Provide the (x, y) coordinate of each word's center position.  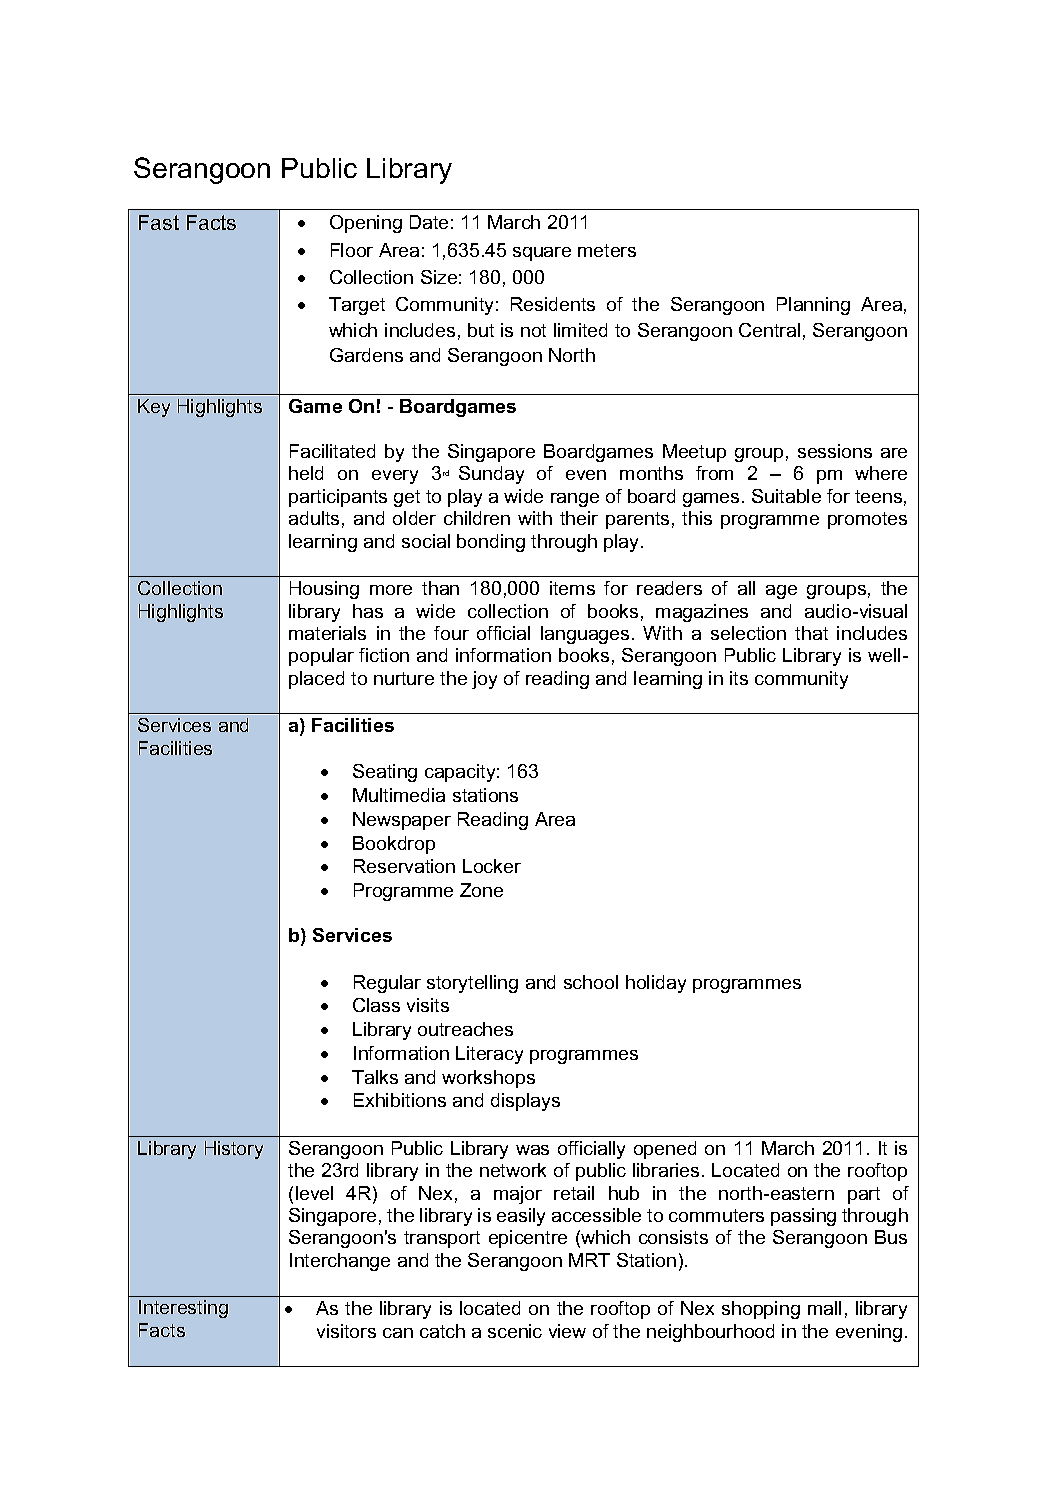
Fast (159, 222)
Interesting (183, 1309)
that (811, 633)
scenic (515, 1331)
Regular (387, 984)
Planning (813, 306)
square (542, 254)
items (572, 588)
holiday (656, 984)
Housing (324, 590)
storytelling (472, 984)
